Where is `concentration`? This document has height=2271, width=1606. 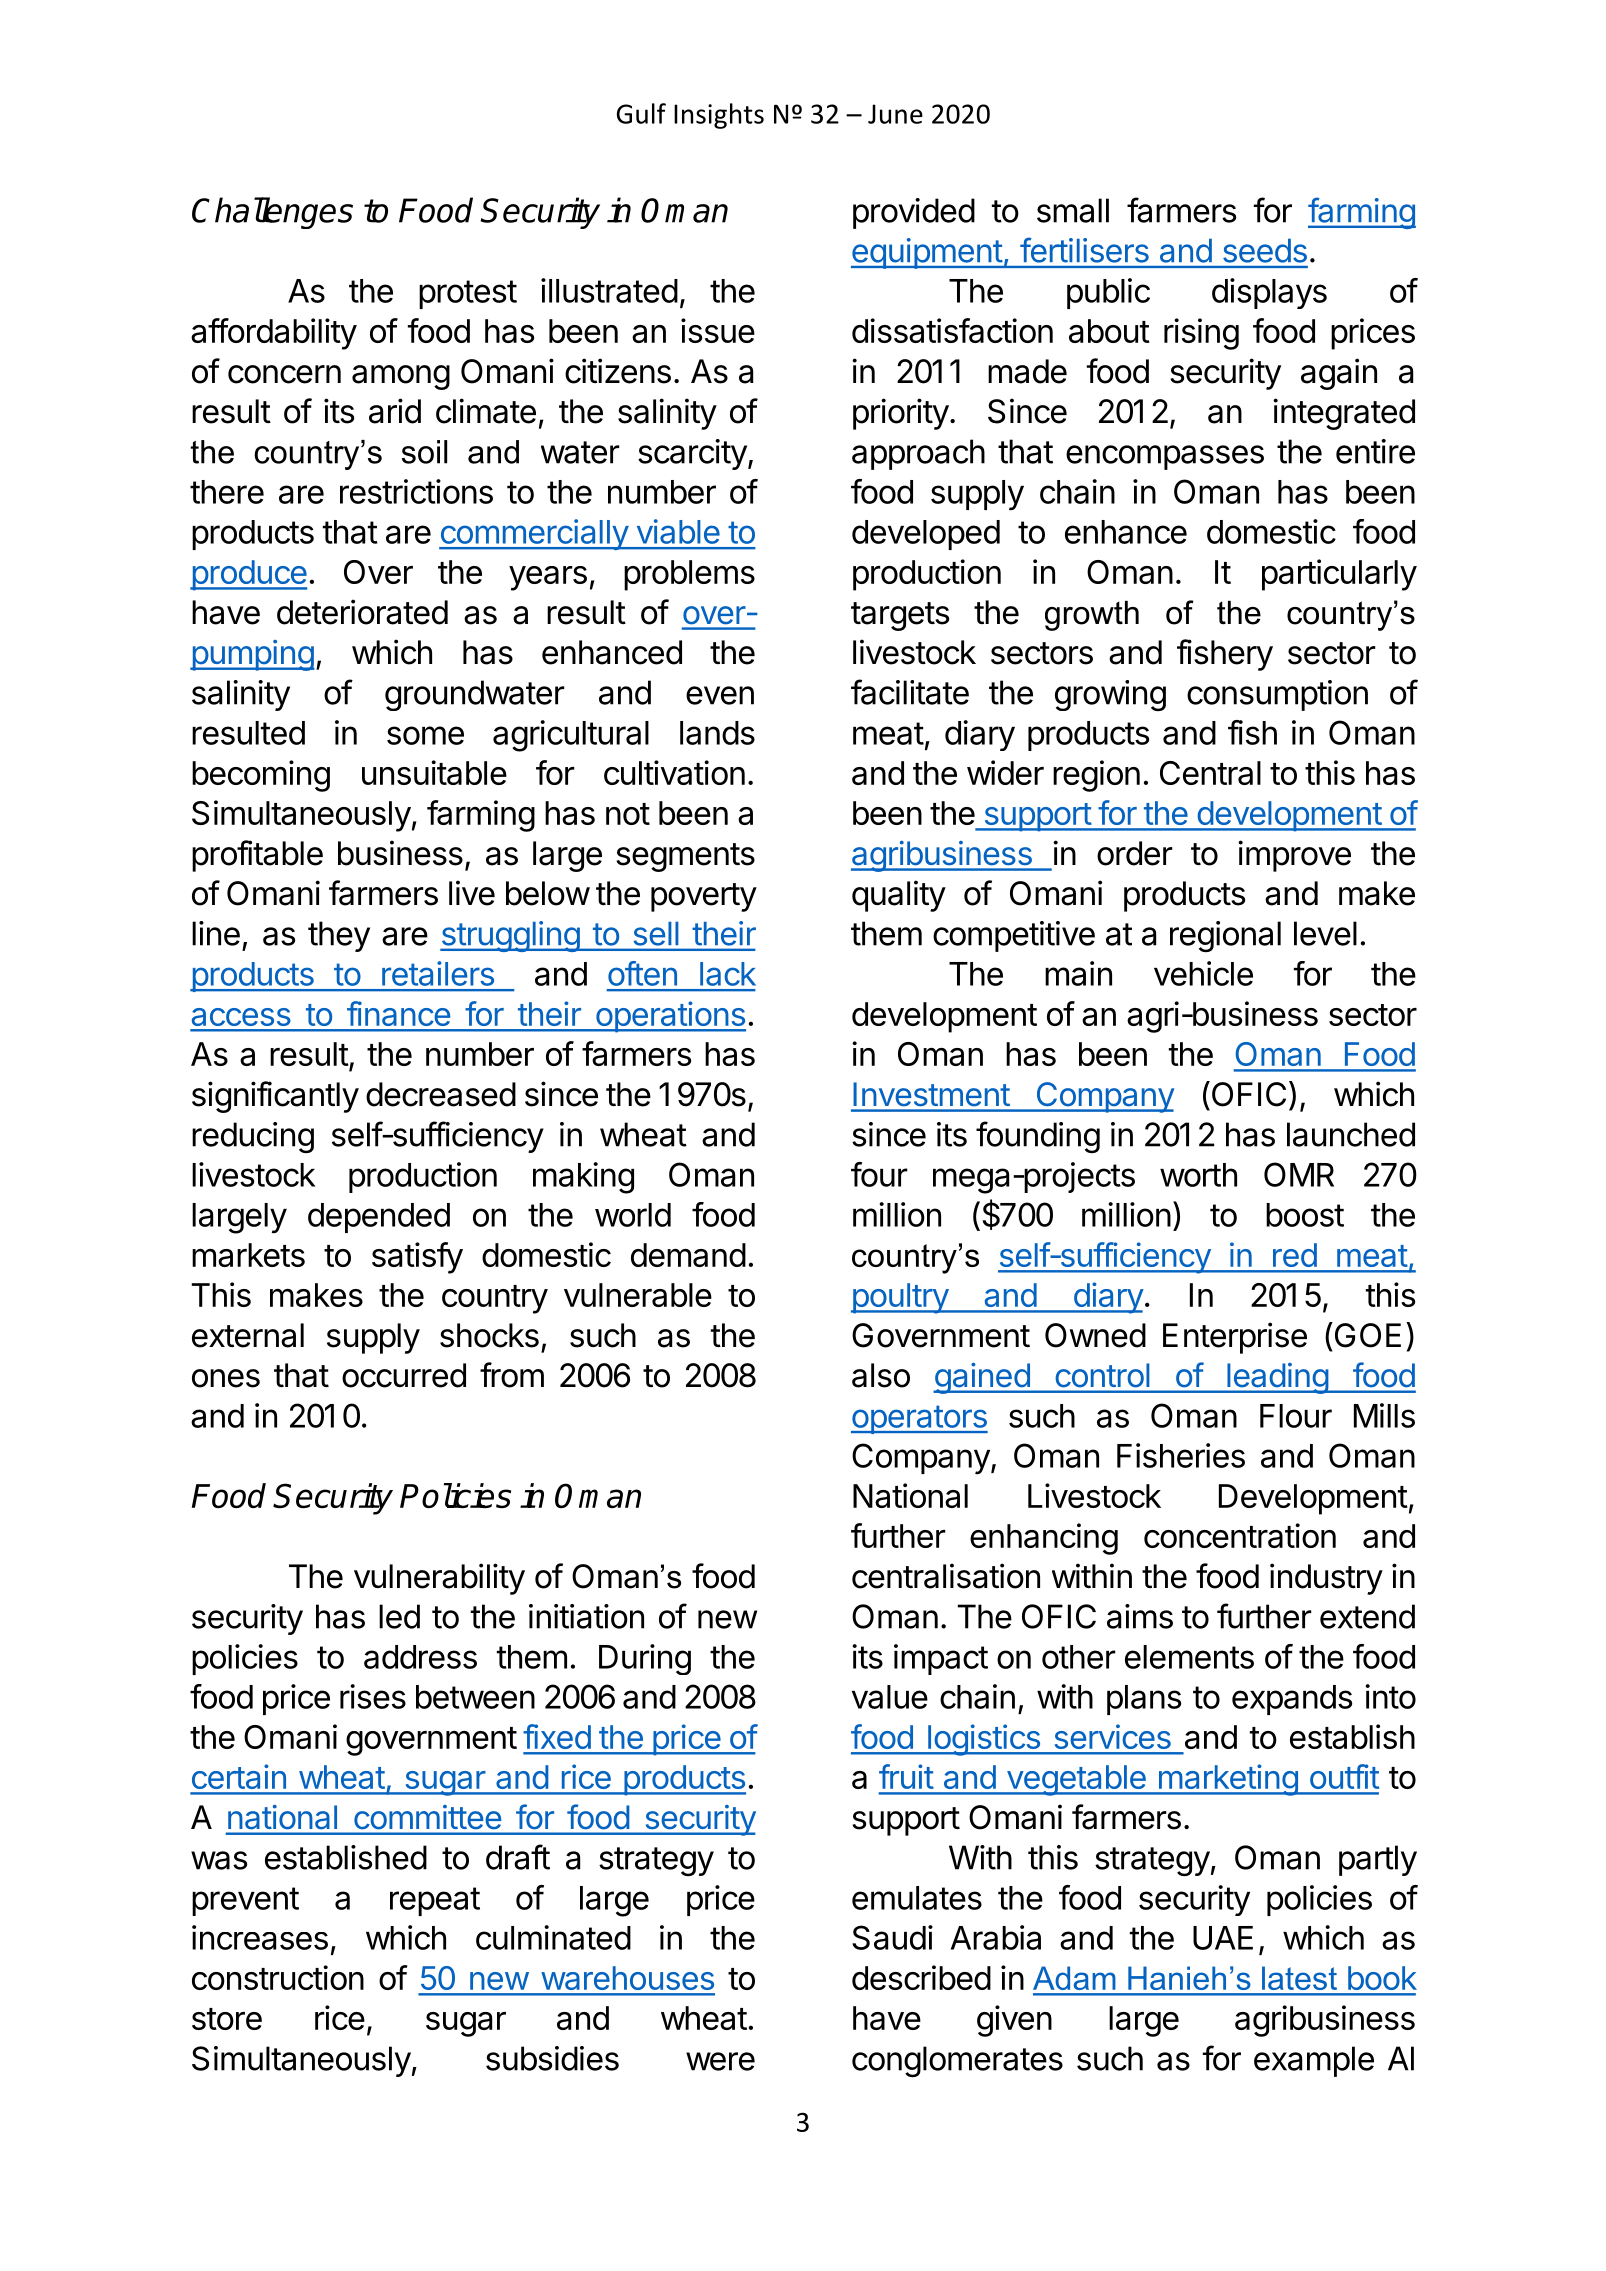
concentration is located at coordinates (1240, 1535).
